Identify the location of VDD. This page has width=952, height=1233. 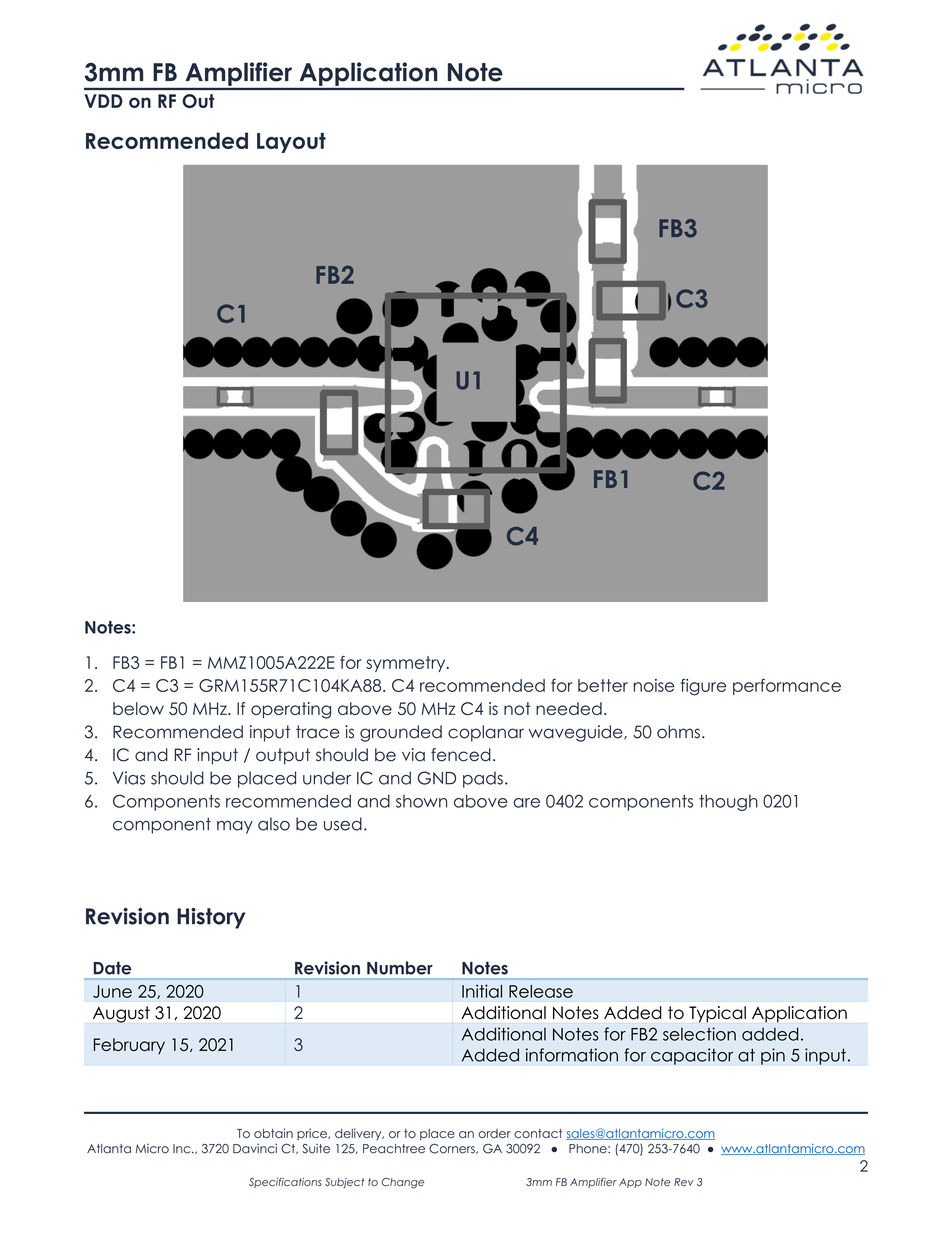
(103, 101).
